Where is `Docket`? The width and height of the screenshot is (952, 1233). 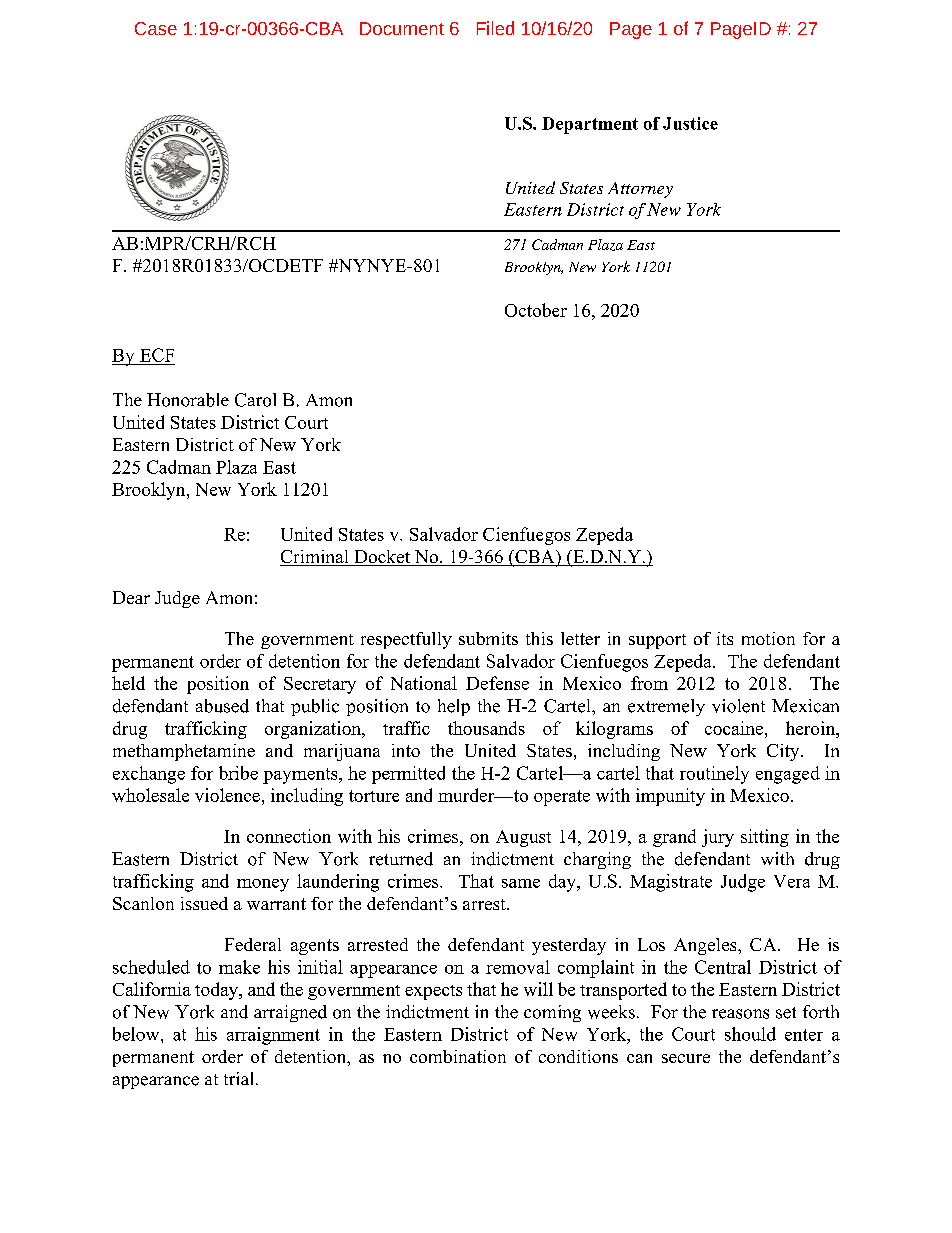
Docket is located at coordinates (382, 558).
